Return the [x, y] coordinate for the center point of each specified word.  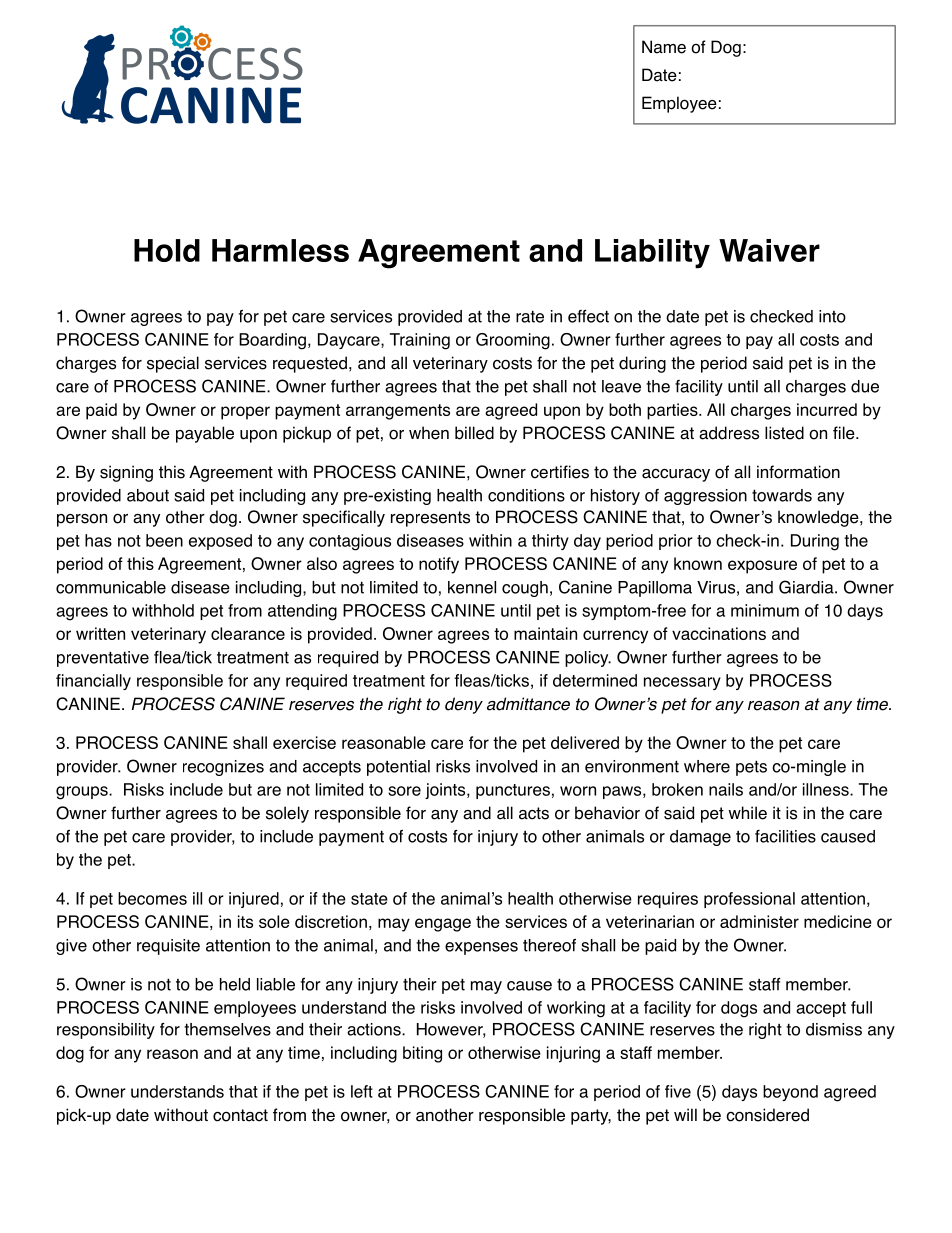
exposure [762, 567]
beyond [790, 1093]
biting [422, 1054]
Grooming [513, 341]
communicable [111, 587]
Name [664, 47]
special [173, 364]
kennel [472, 587]
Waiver [769, 250]
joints [446, 791]
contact [240, 1115]
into [832, 316]
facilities [785, 836]
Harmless [280, 250]
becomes [152, 898]
